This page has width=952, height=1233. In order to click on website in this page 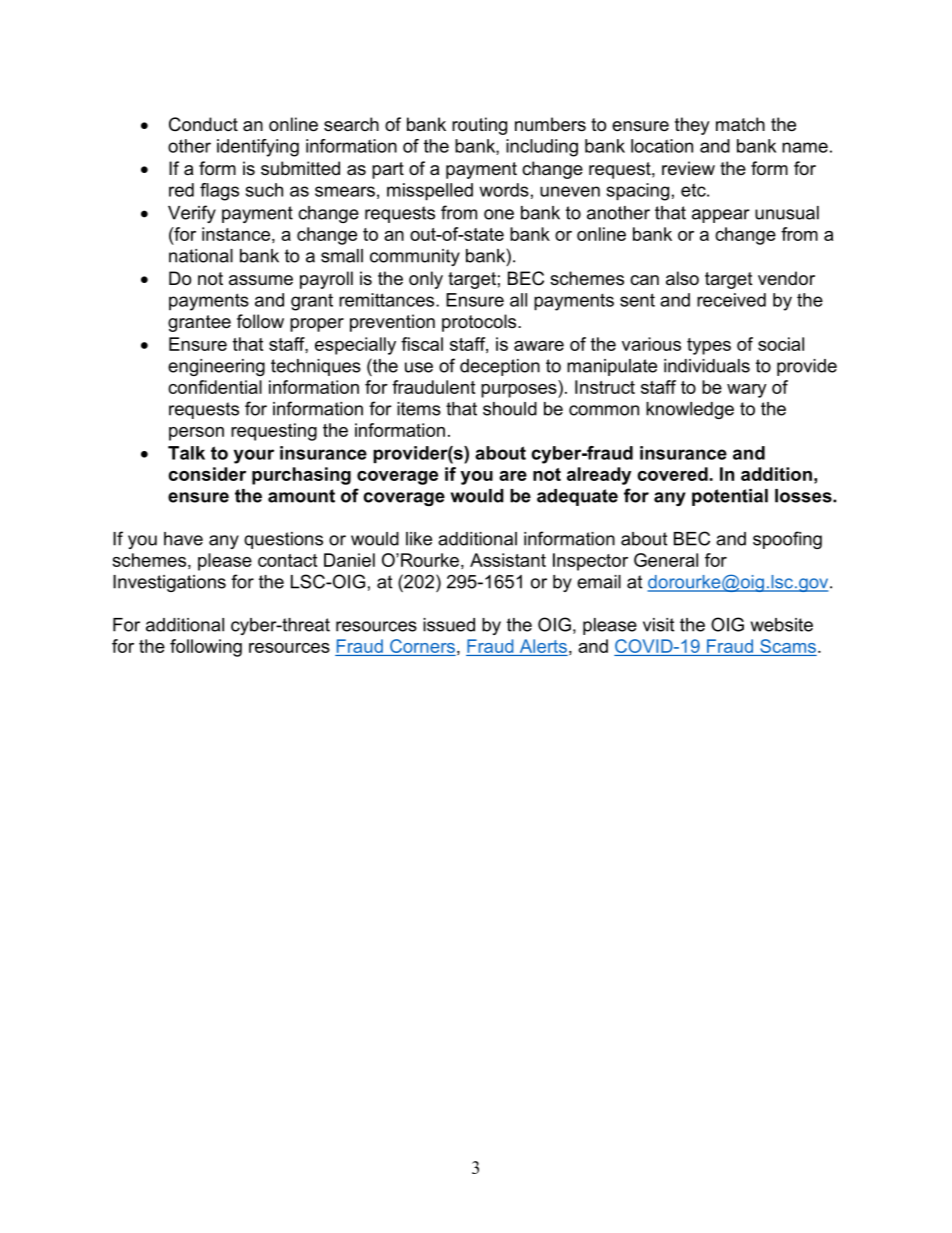, I will do `click(782, 625)`.
